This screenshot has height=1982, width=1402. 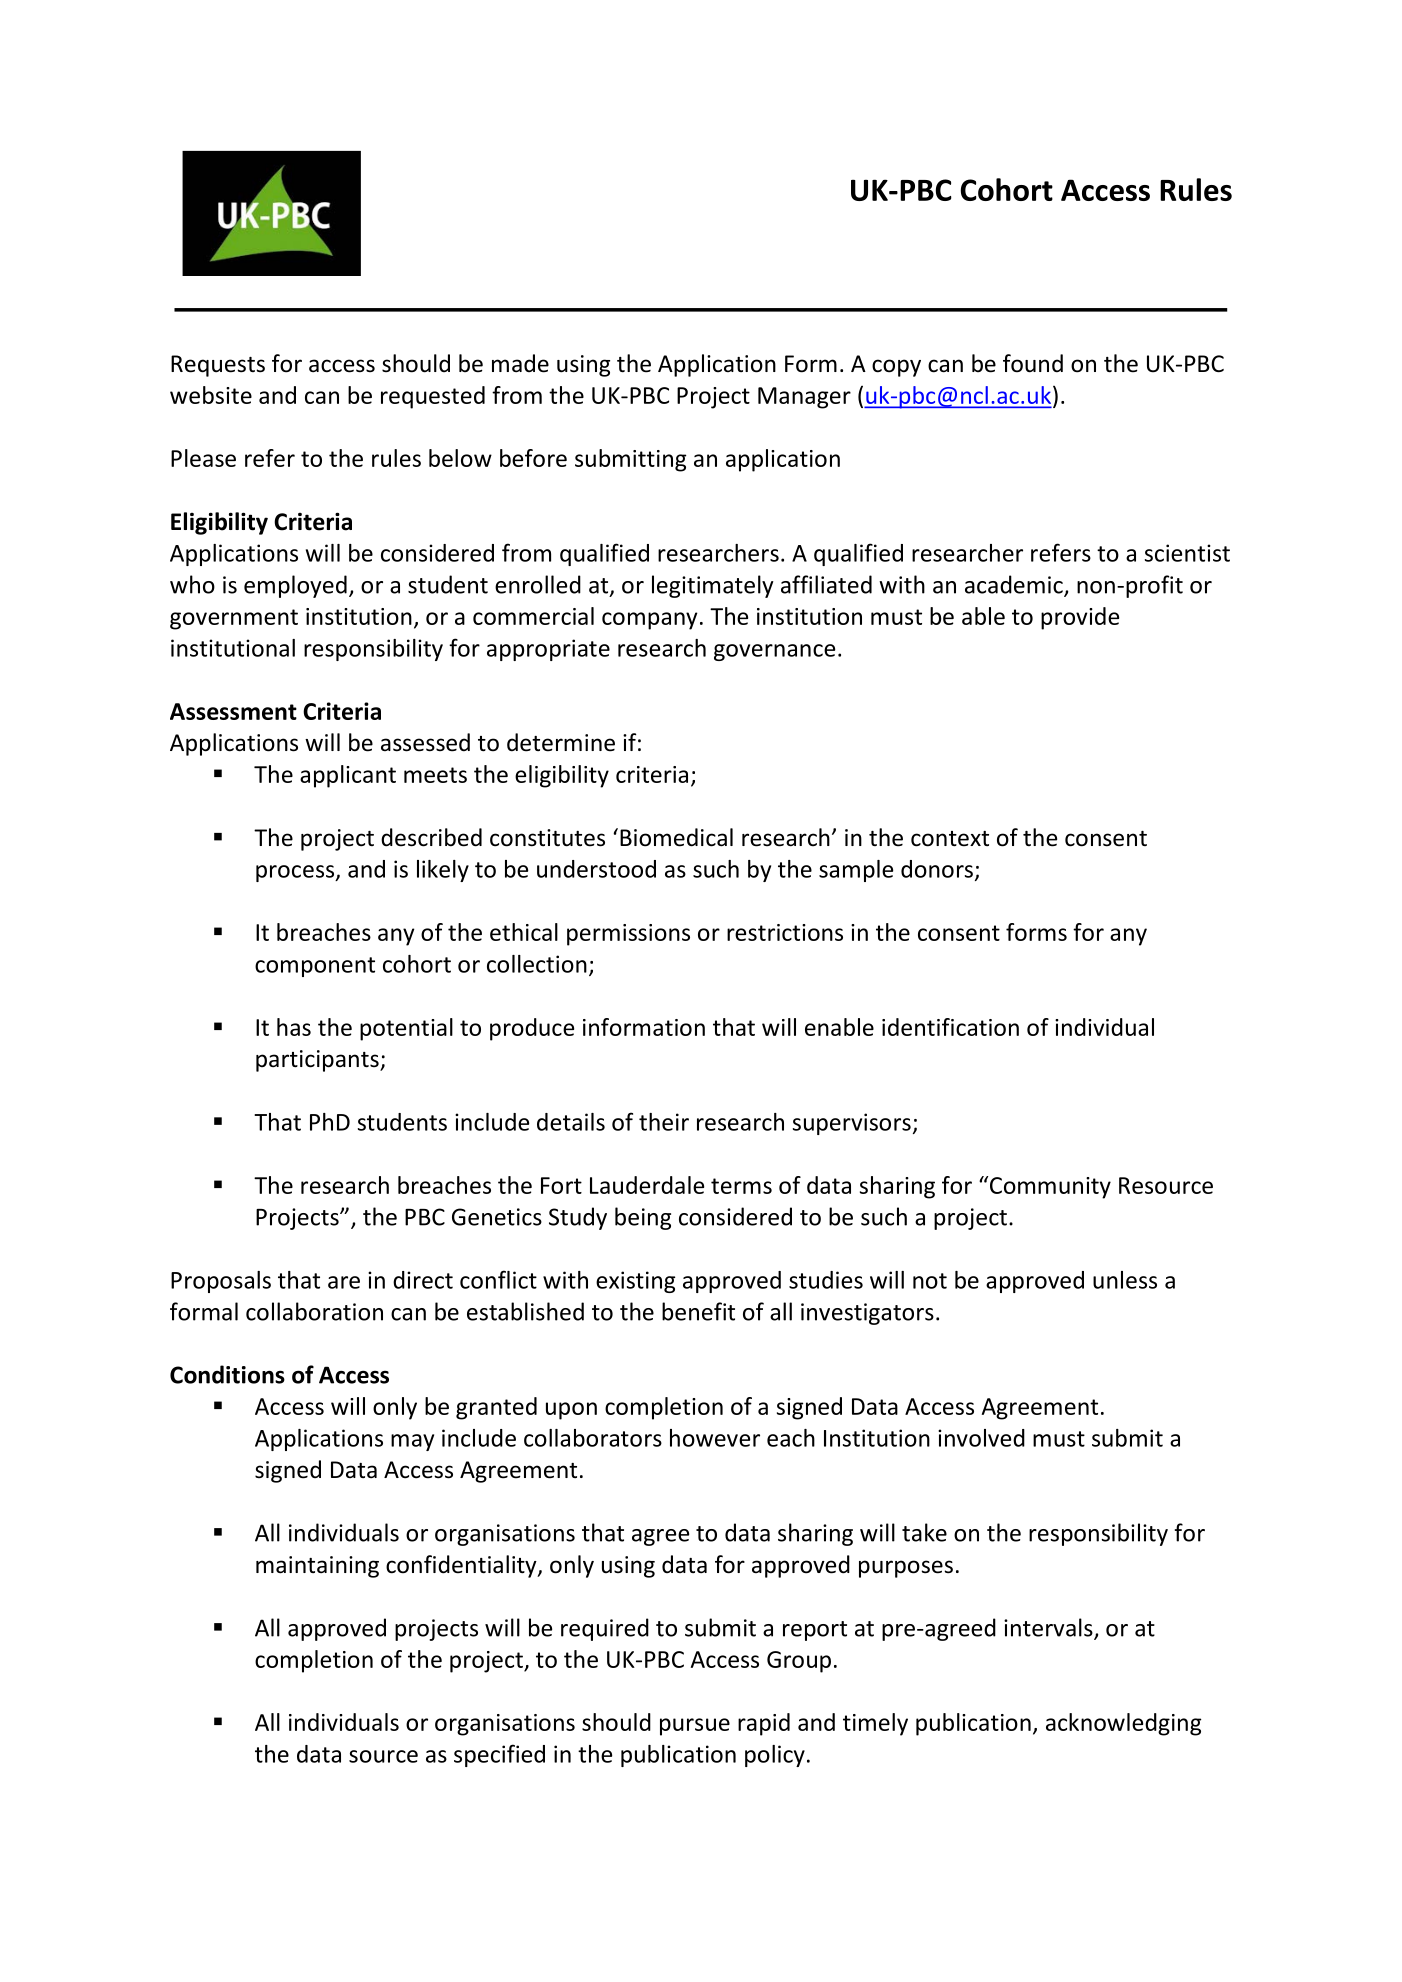 What do you see at coordinates (1033, 363) in the screenshot?
I see `found` at bounding box center [1033, 363].
